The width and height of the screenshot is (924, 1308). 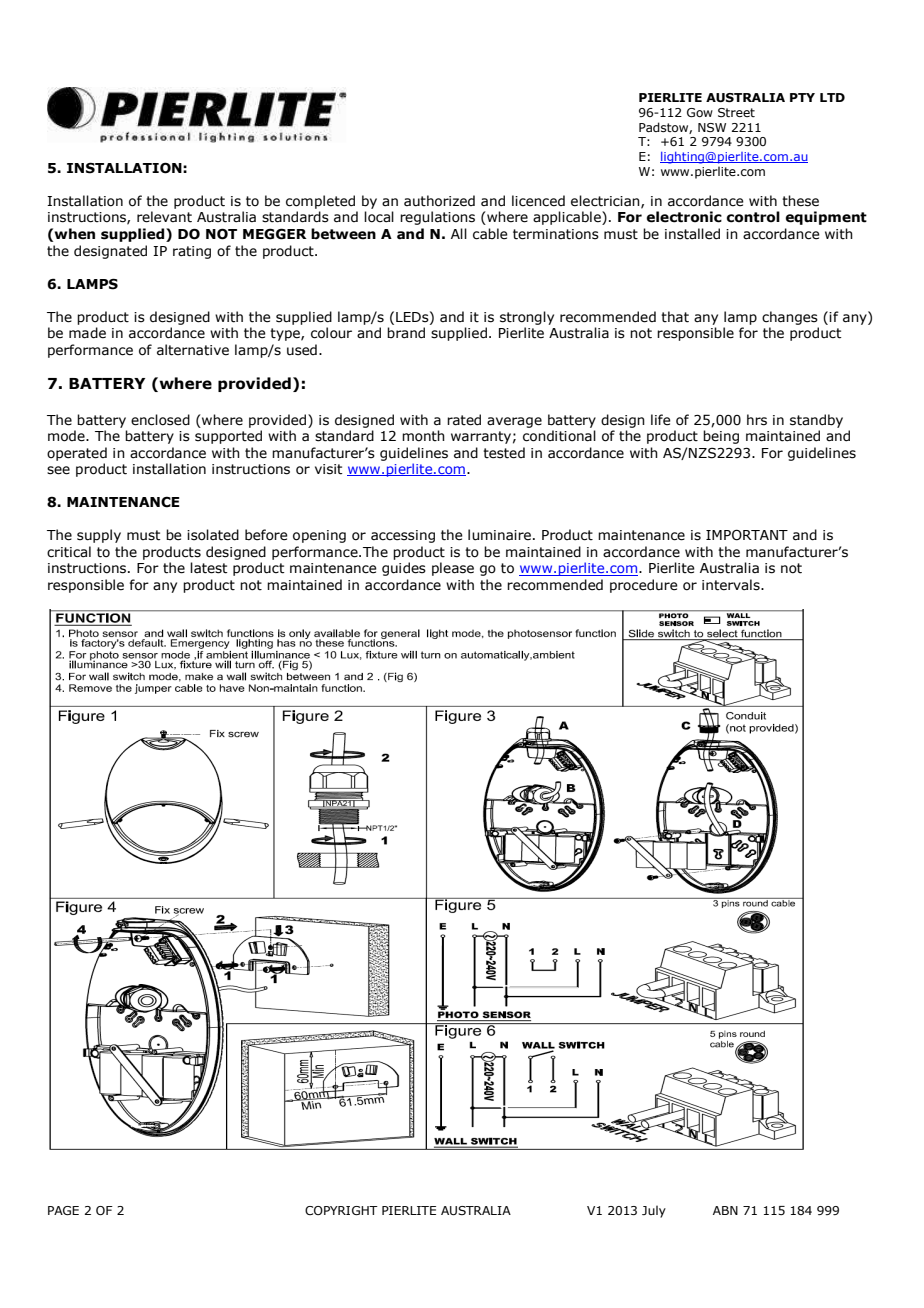 What do you see at coordinates (736, 113) in the screenshot?
I see `Street` at bounding box center [736, 113].
